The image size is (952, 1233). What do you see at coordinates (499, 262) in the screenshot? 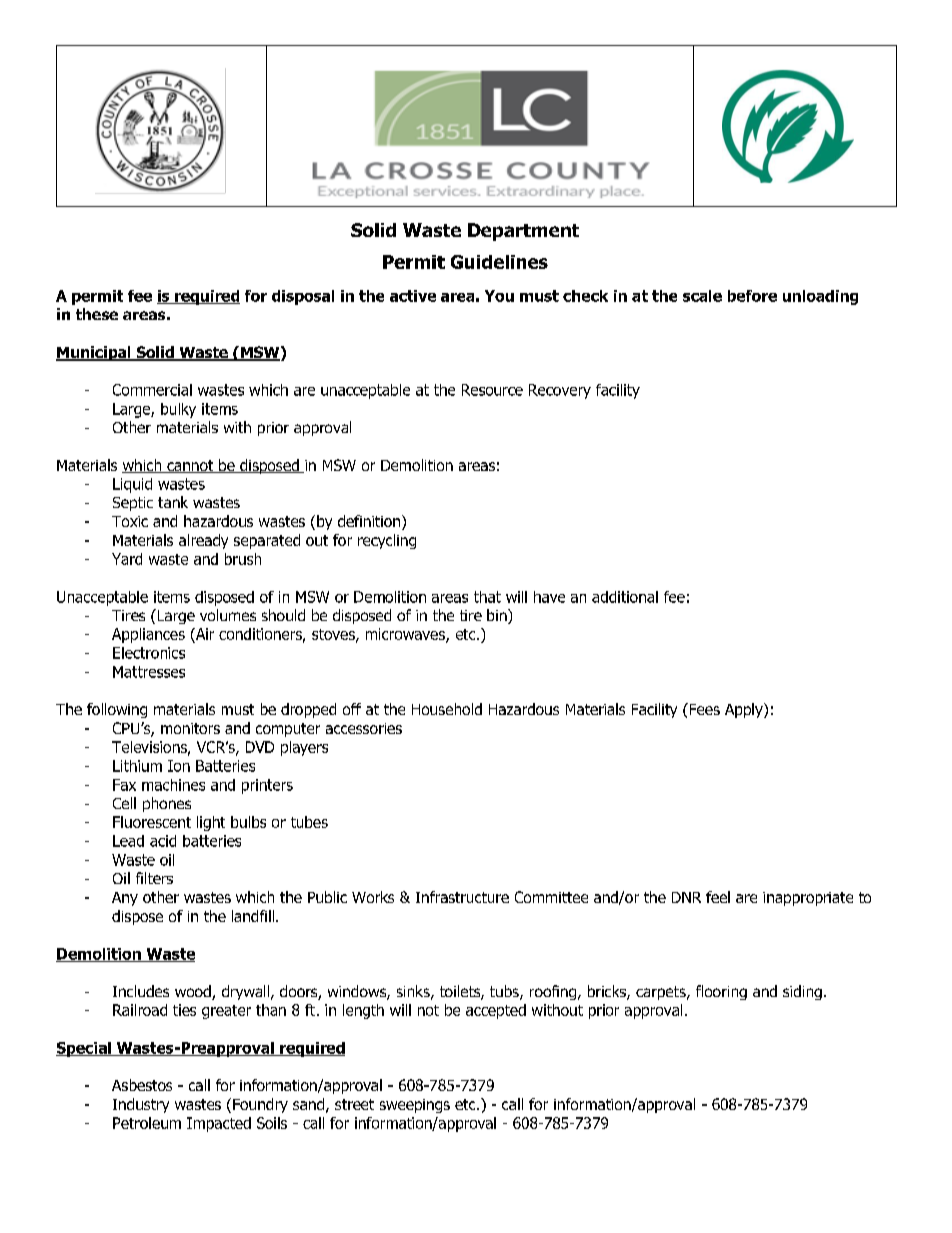
I see `Guidelines` at bounding box center [499, 262].
